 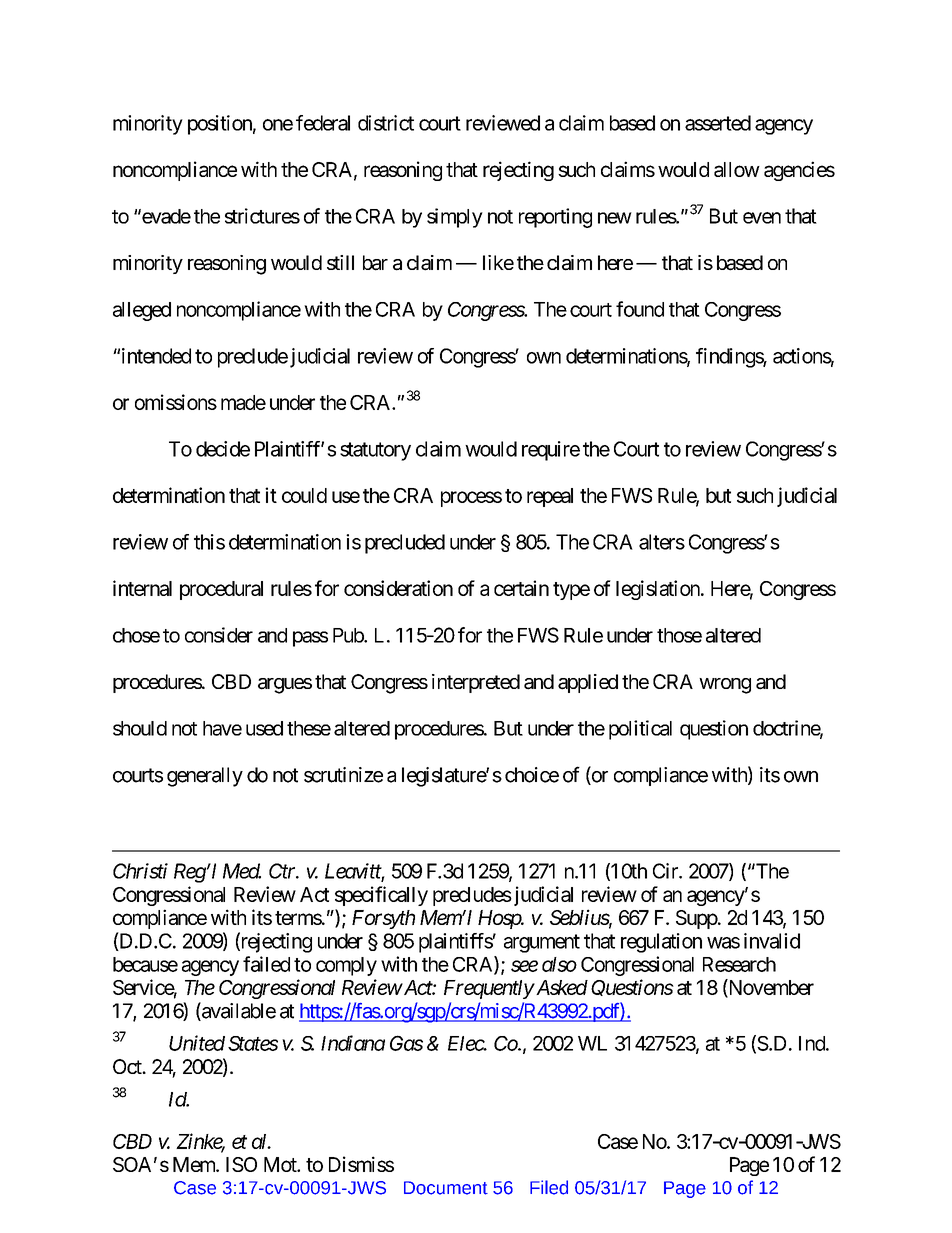 What do you see at coordinates (221, 590) in the image?
I see `procedural` at bounding box center [221, 590].
